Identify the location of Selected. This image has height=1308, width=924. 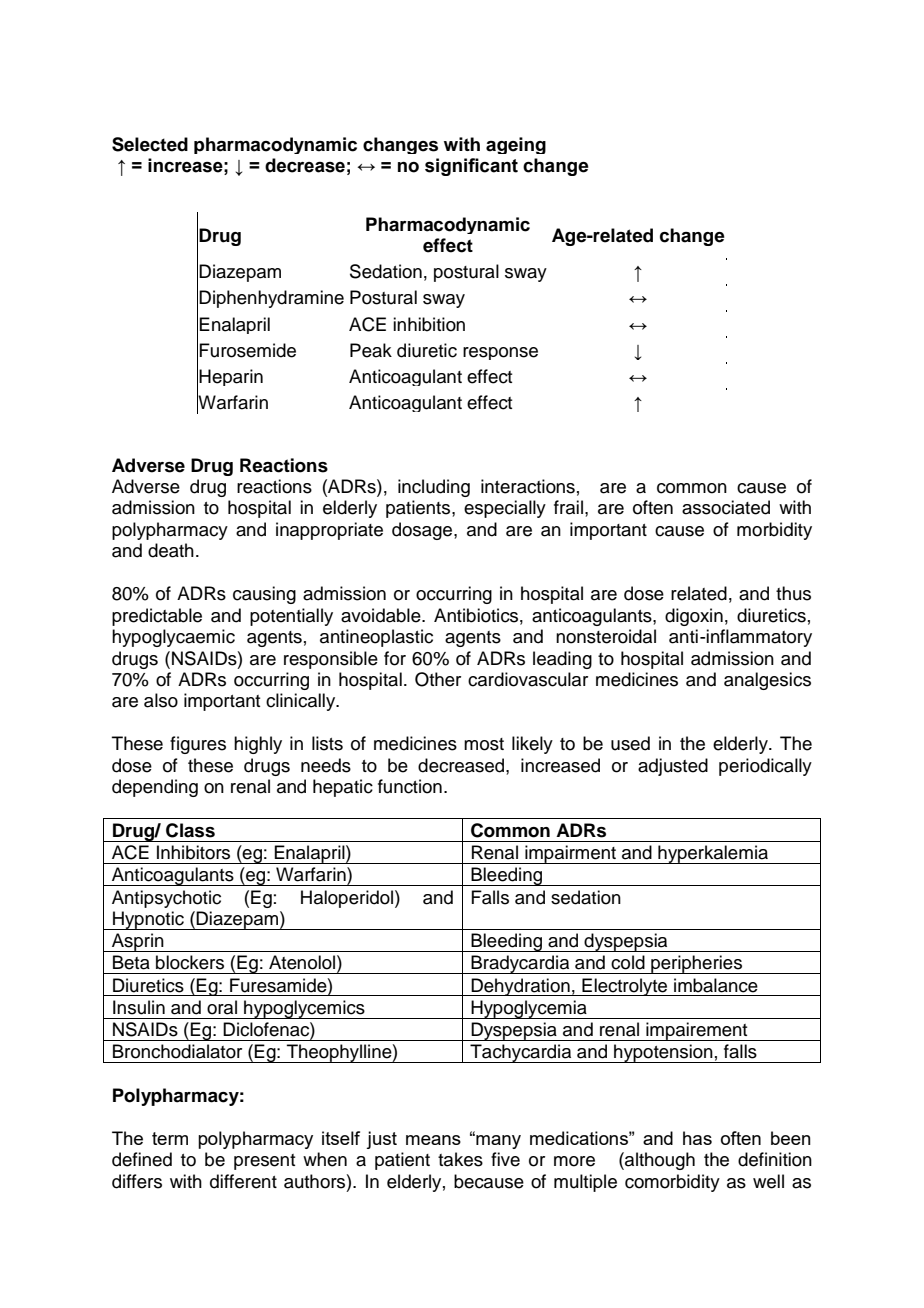
(150, 144).
